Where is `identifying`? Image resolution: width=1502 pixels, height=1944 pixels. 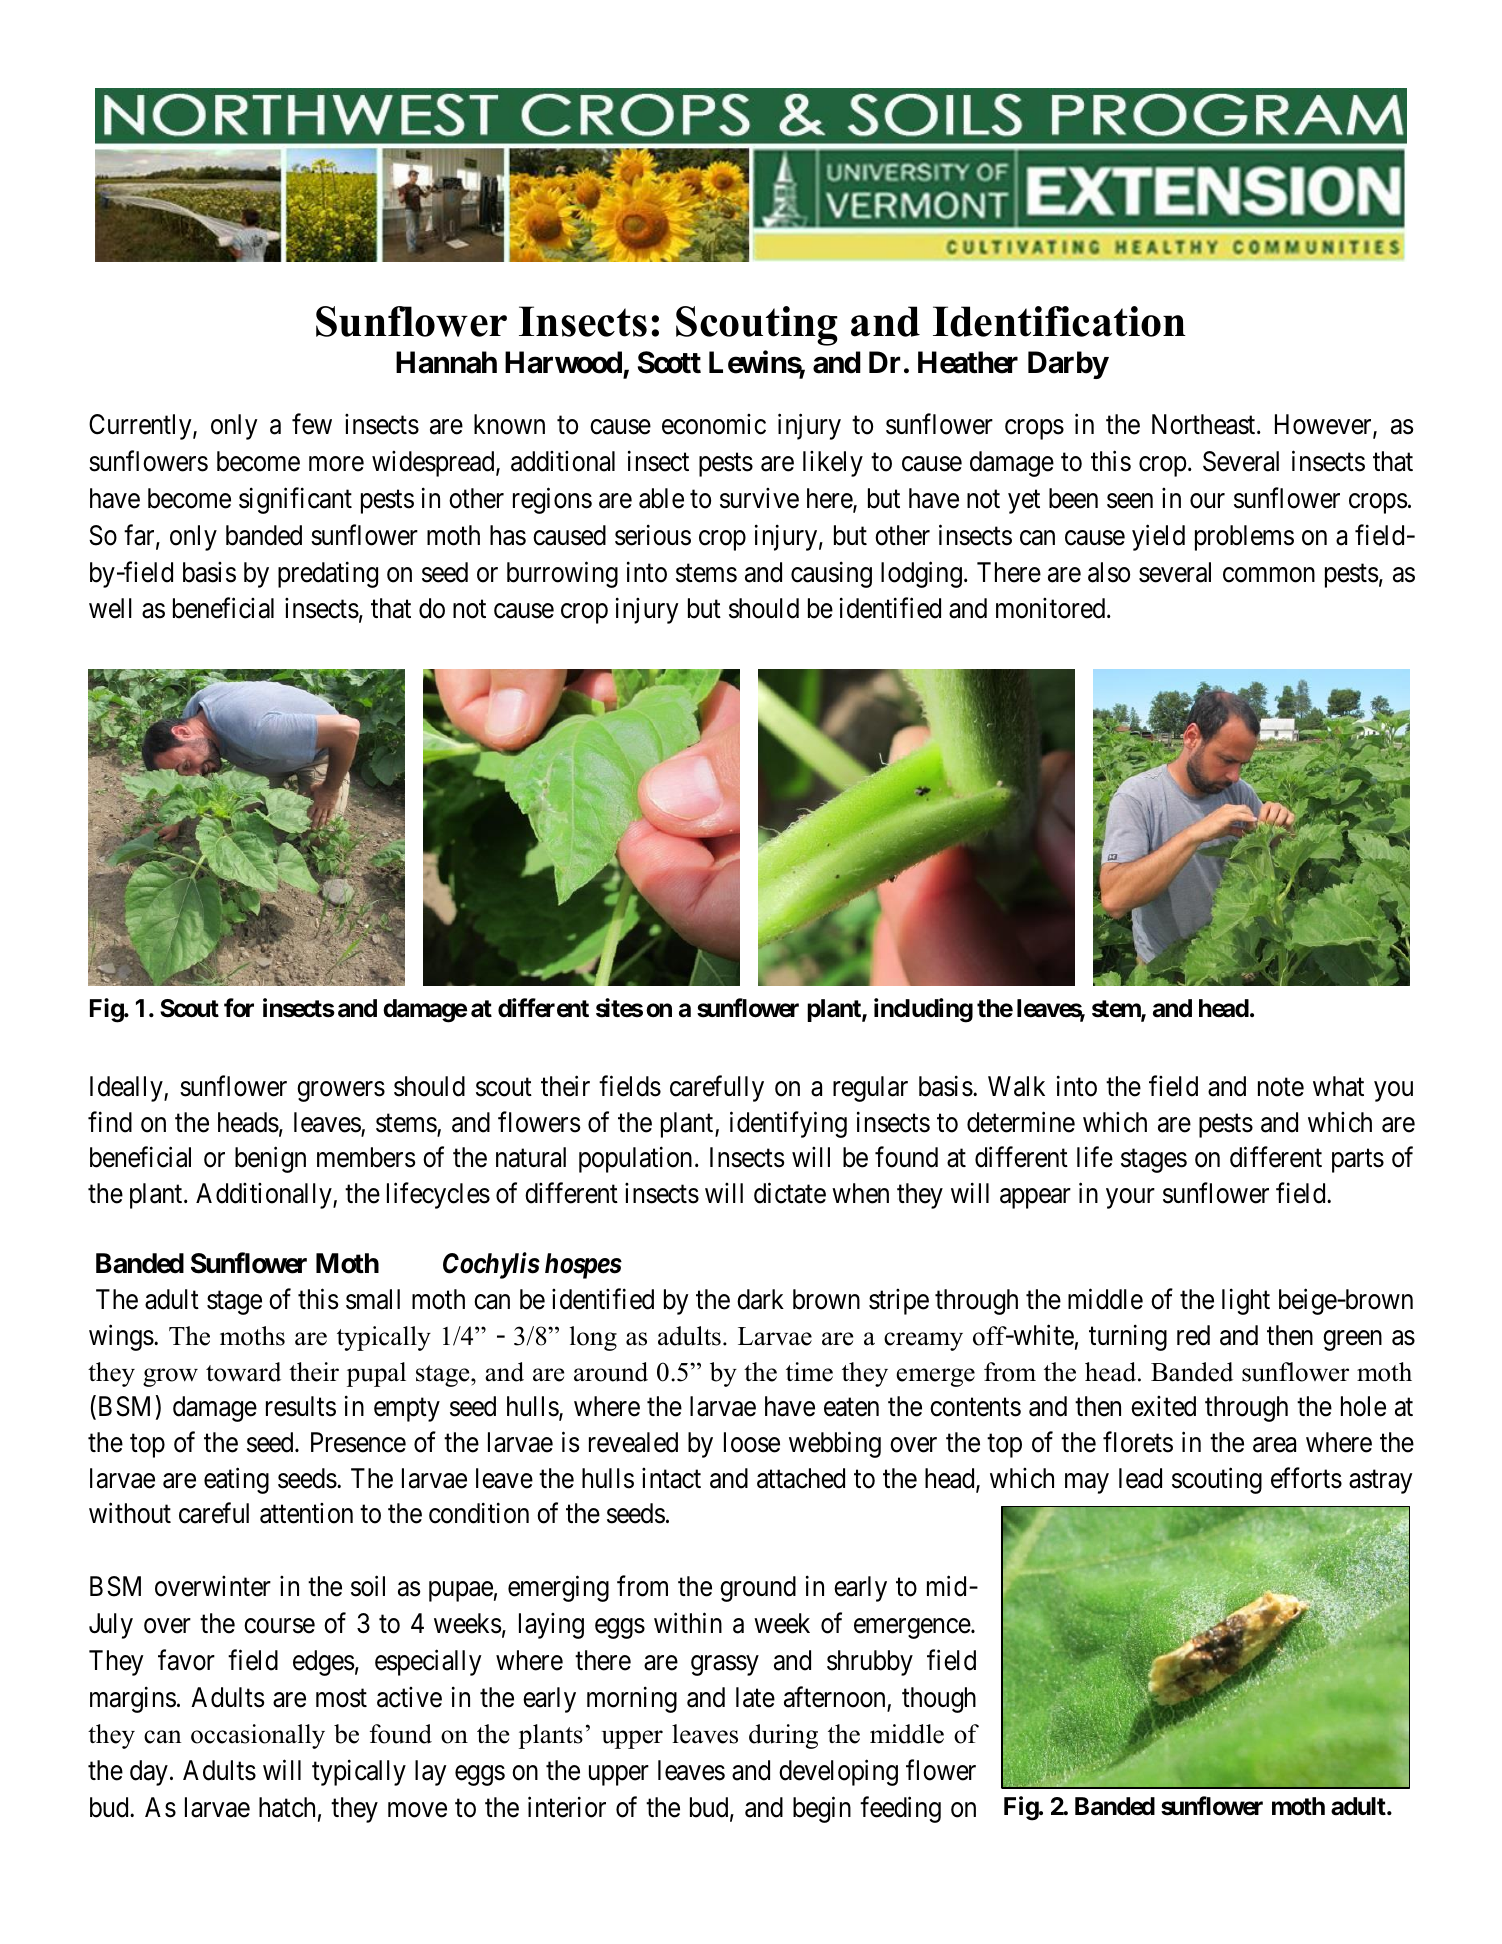 identifying is located at coordinates (788, 1124).
